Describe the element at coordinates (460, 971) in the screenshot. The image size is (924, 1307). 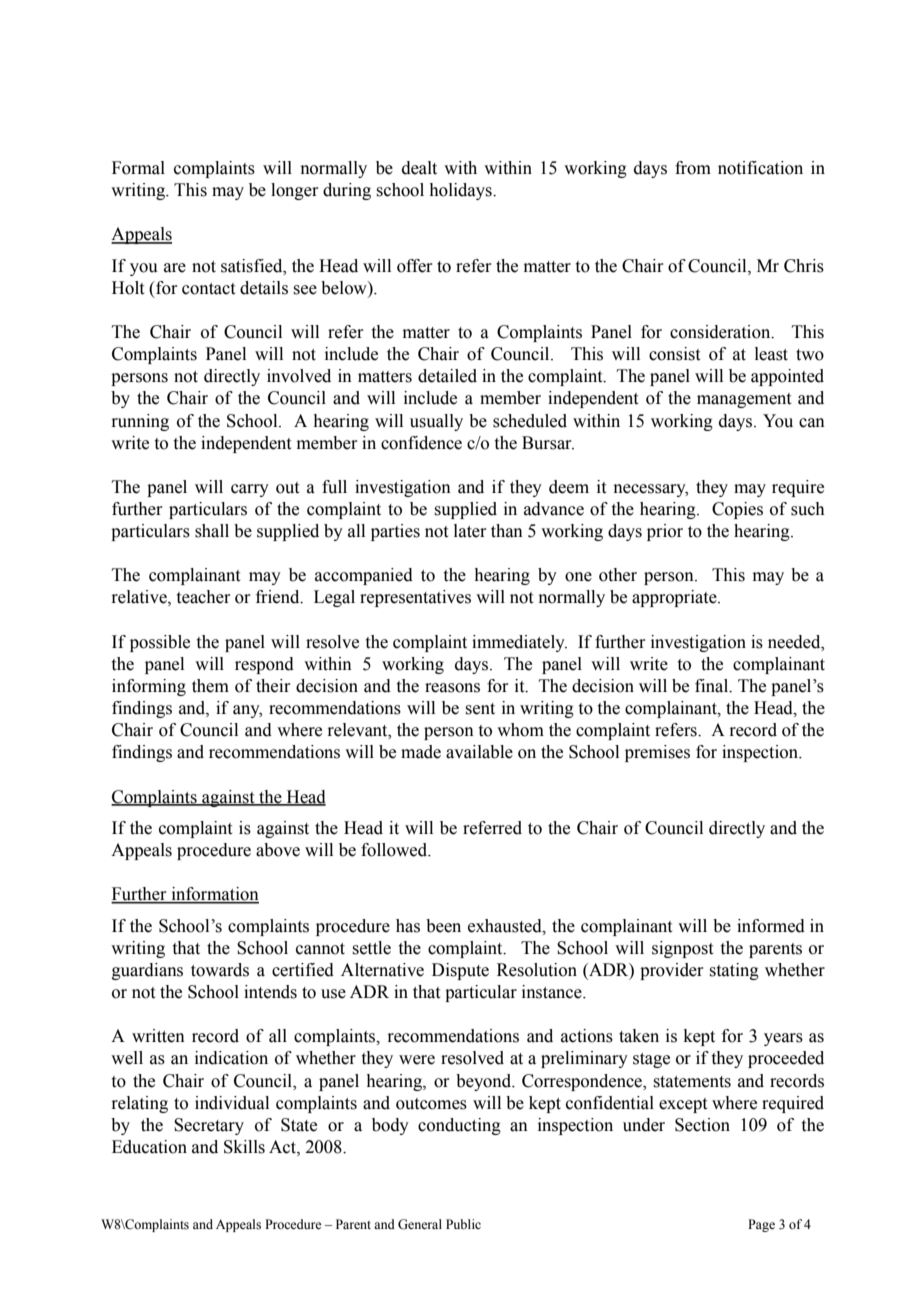
I see `Dispute` at that location.
